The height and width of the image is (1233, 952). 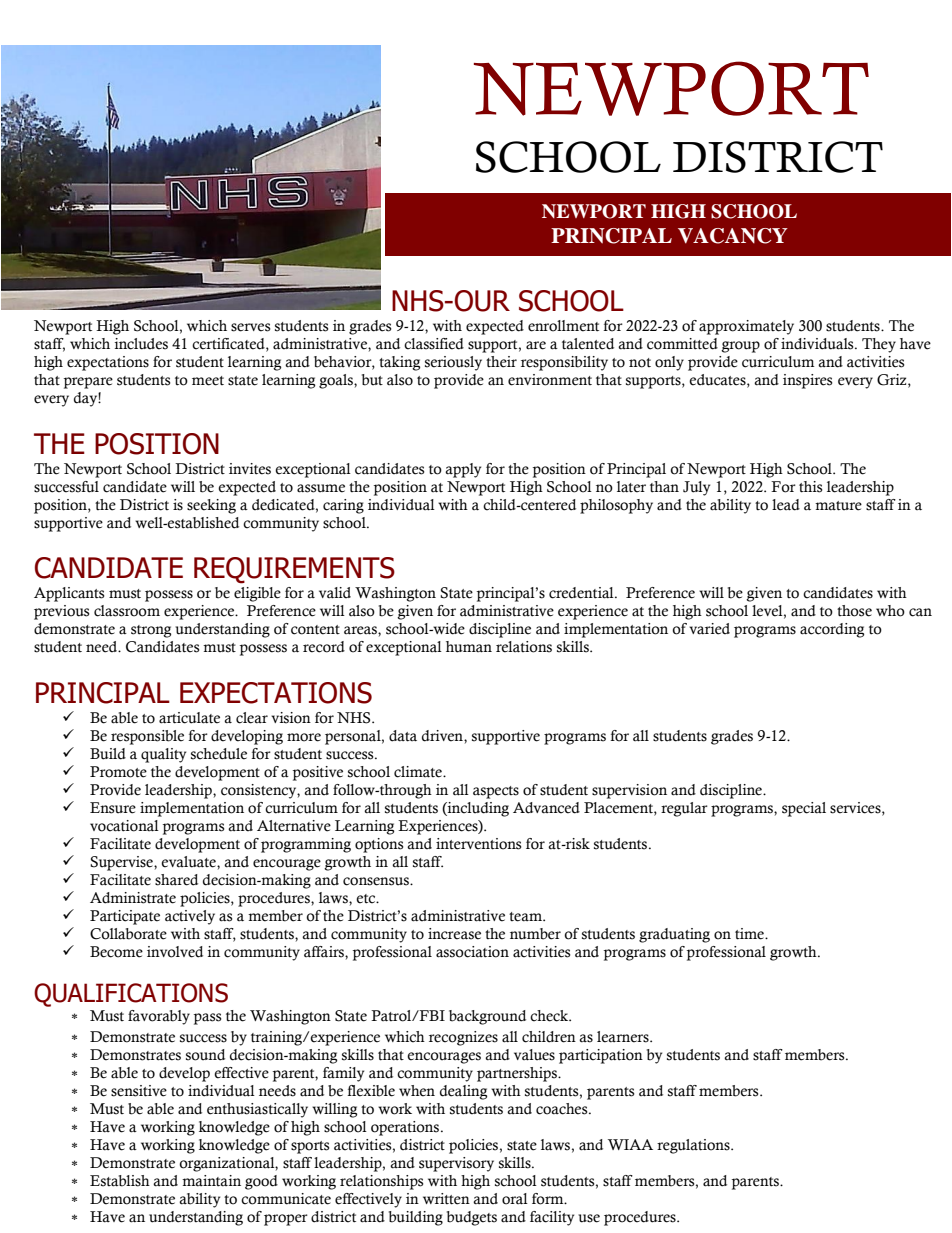 I want to click on data, so click(x=403, y=736).
